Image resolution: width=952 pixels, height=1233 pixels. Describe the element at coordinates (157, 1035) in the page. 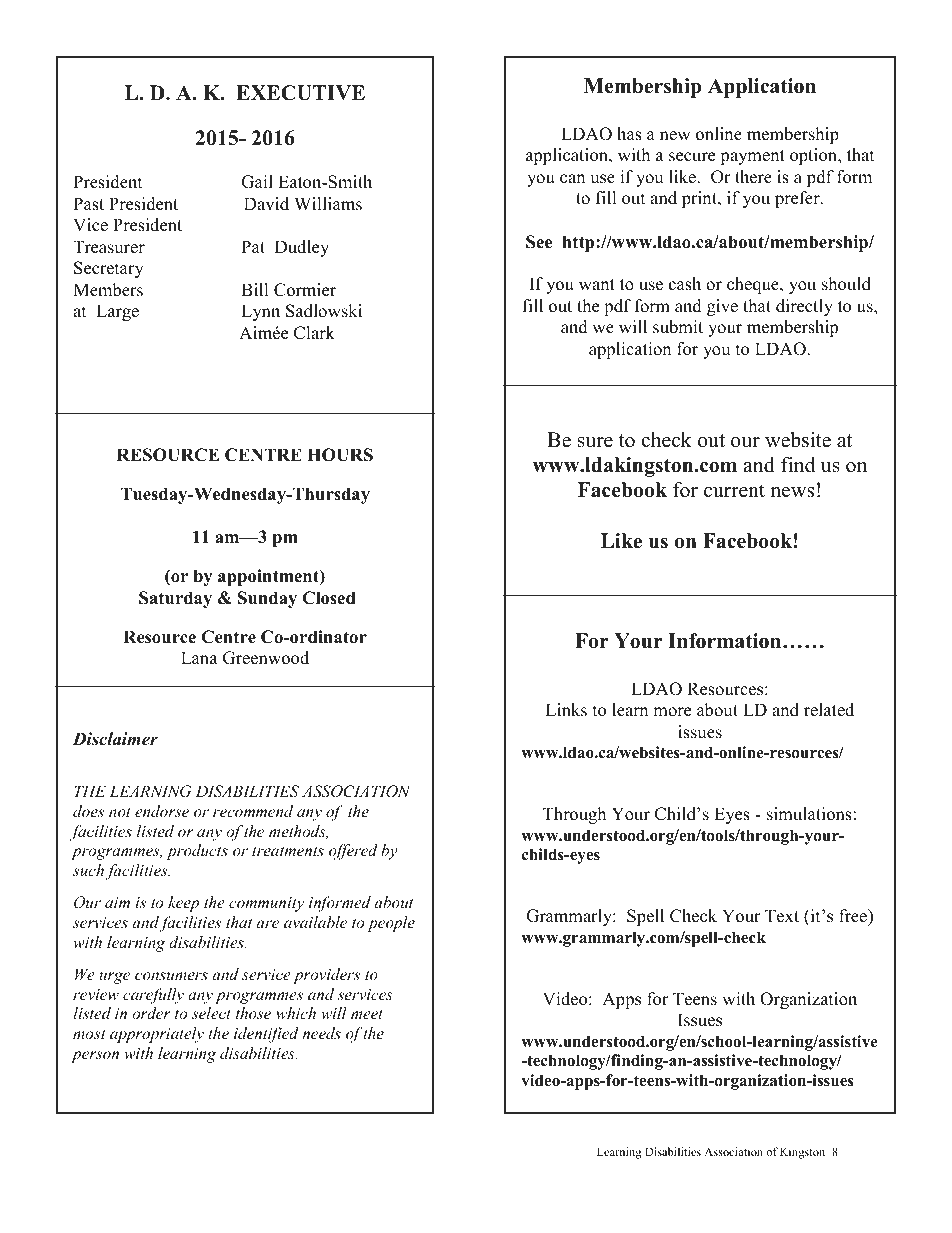

I see `appropriately` at that location.
